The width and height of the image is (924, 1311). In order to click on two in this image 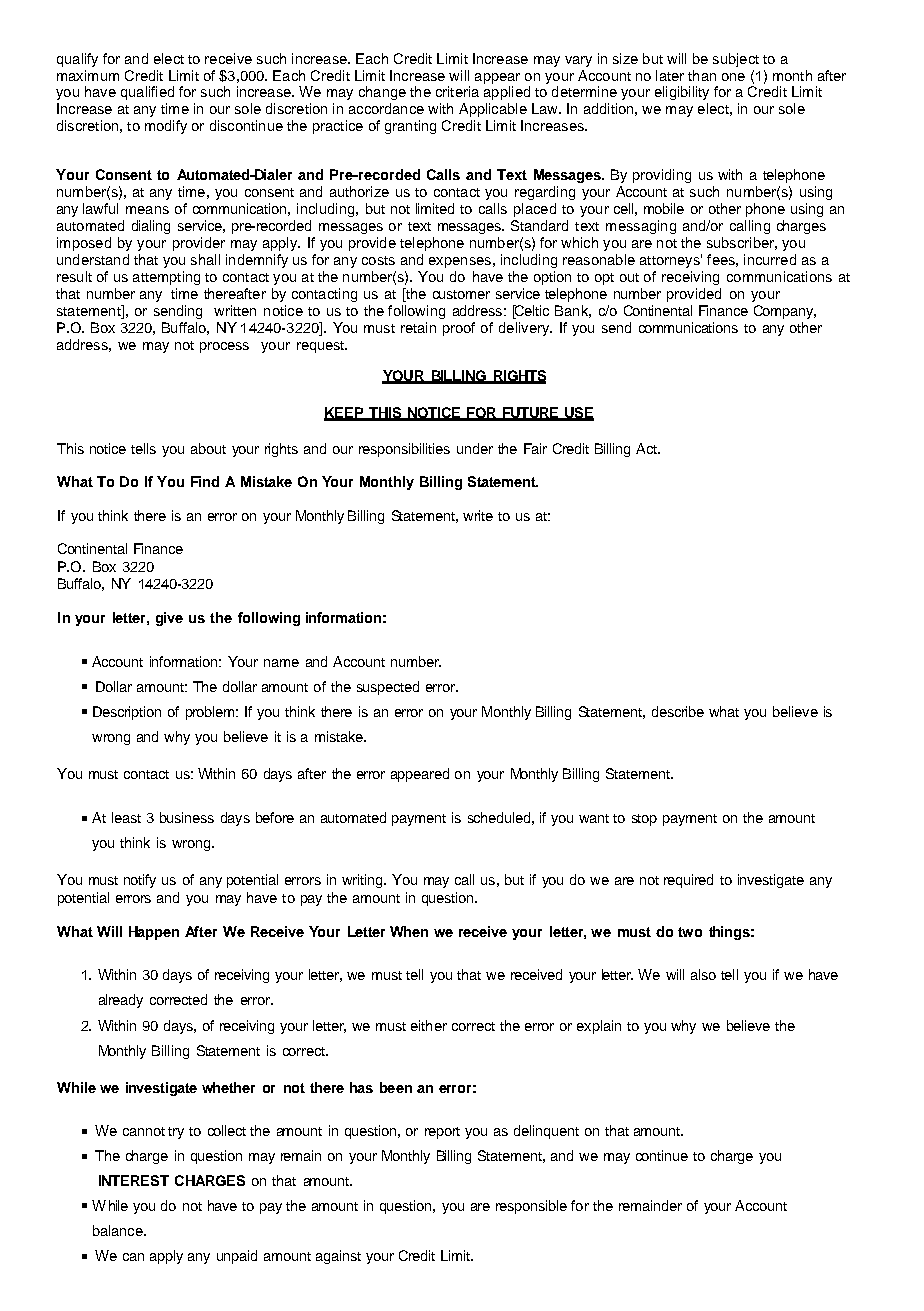, I will do `click(690, 932)`.
